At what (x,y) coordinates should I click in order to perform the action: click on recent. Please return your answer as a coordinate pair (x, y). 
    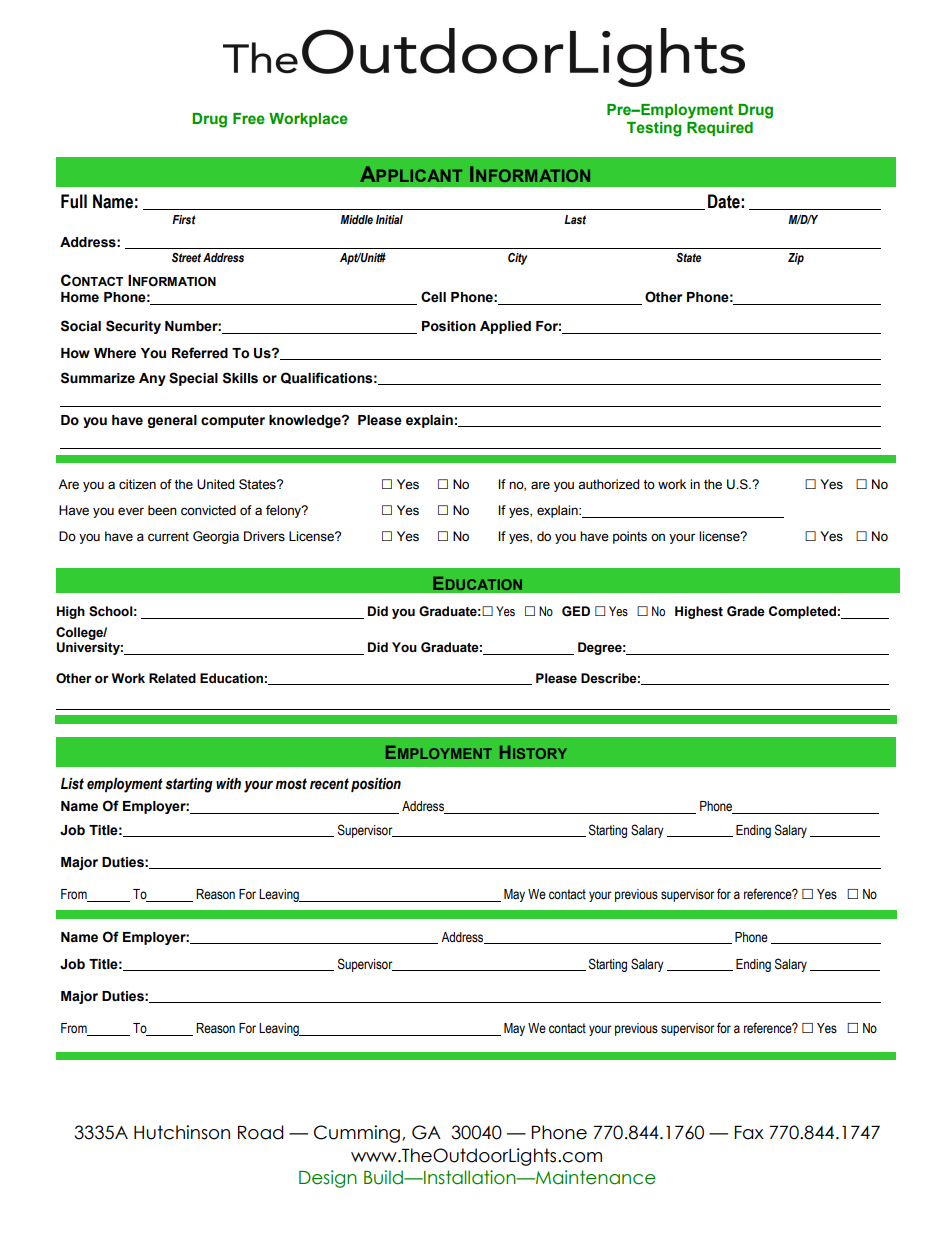
    Looking at the image, I should click on (329, 784).
